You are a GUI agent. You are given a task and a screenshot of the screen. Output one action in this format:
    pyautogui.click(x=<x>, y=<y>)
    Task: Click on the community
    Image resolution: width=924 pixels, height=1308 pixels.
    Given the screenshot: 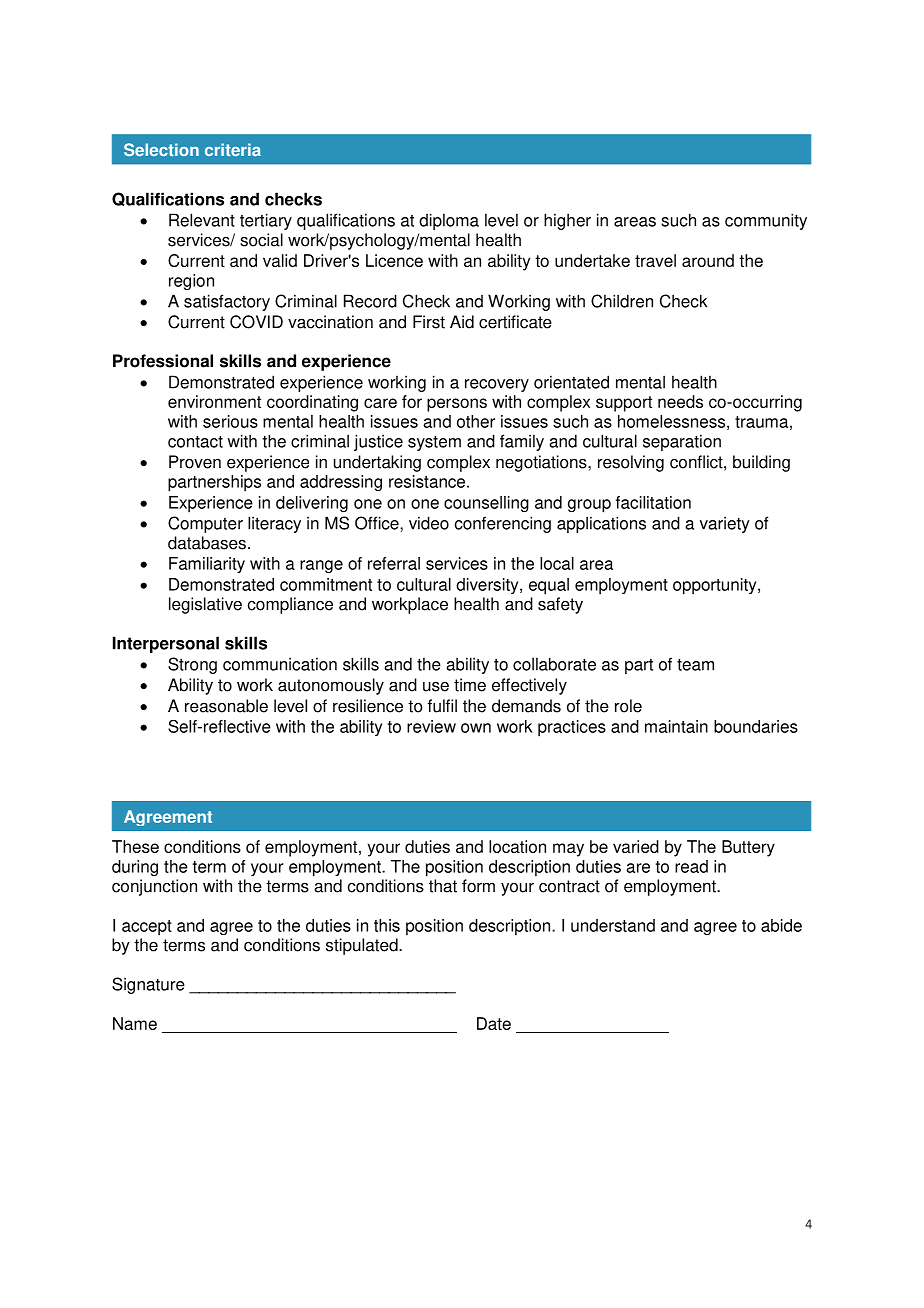 What is the action you would take?
    pyautogui.click(x=766, y=221)
